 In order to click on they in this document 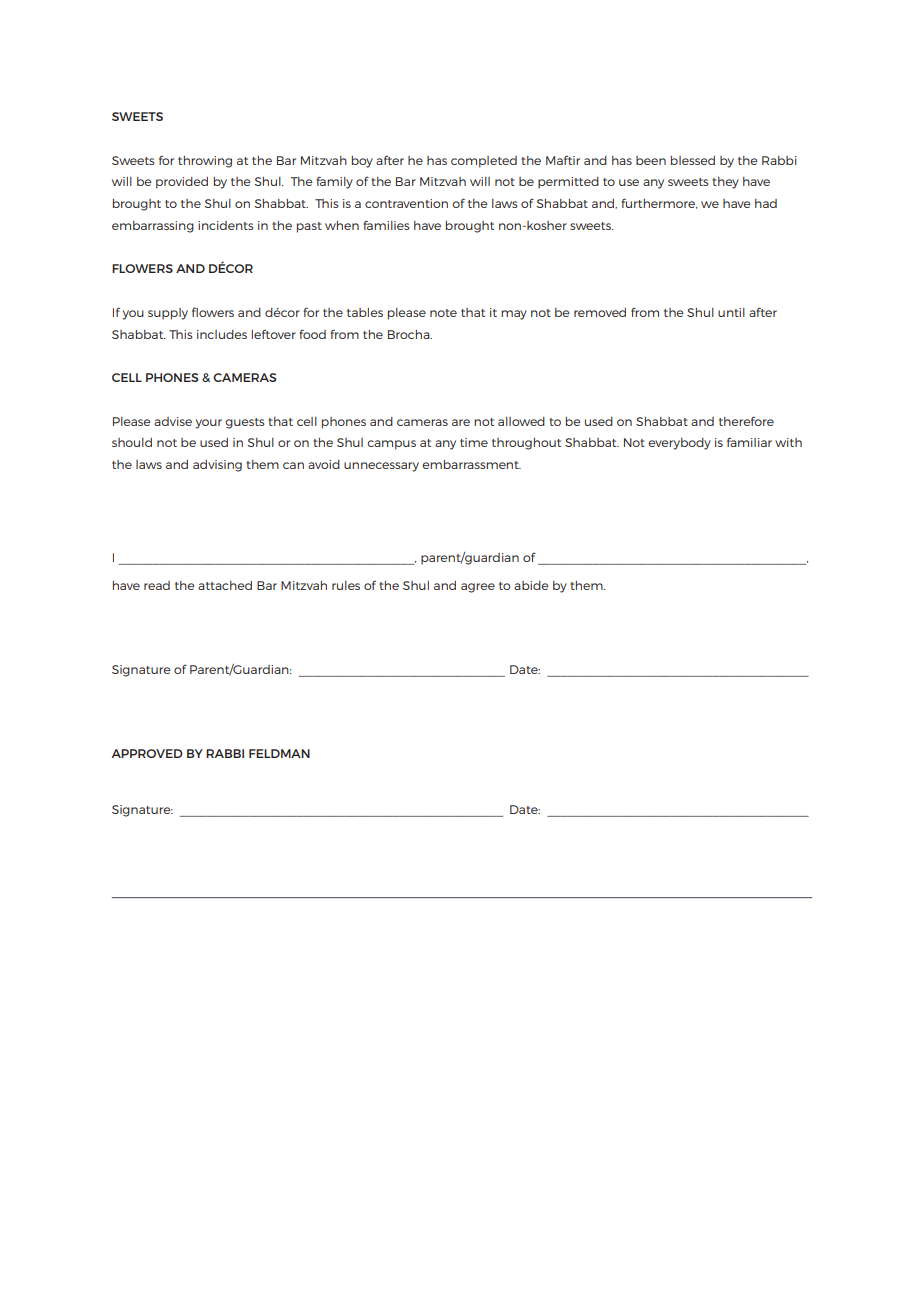, I will do `click(725, 183)`.
